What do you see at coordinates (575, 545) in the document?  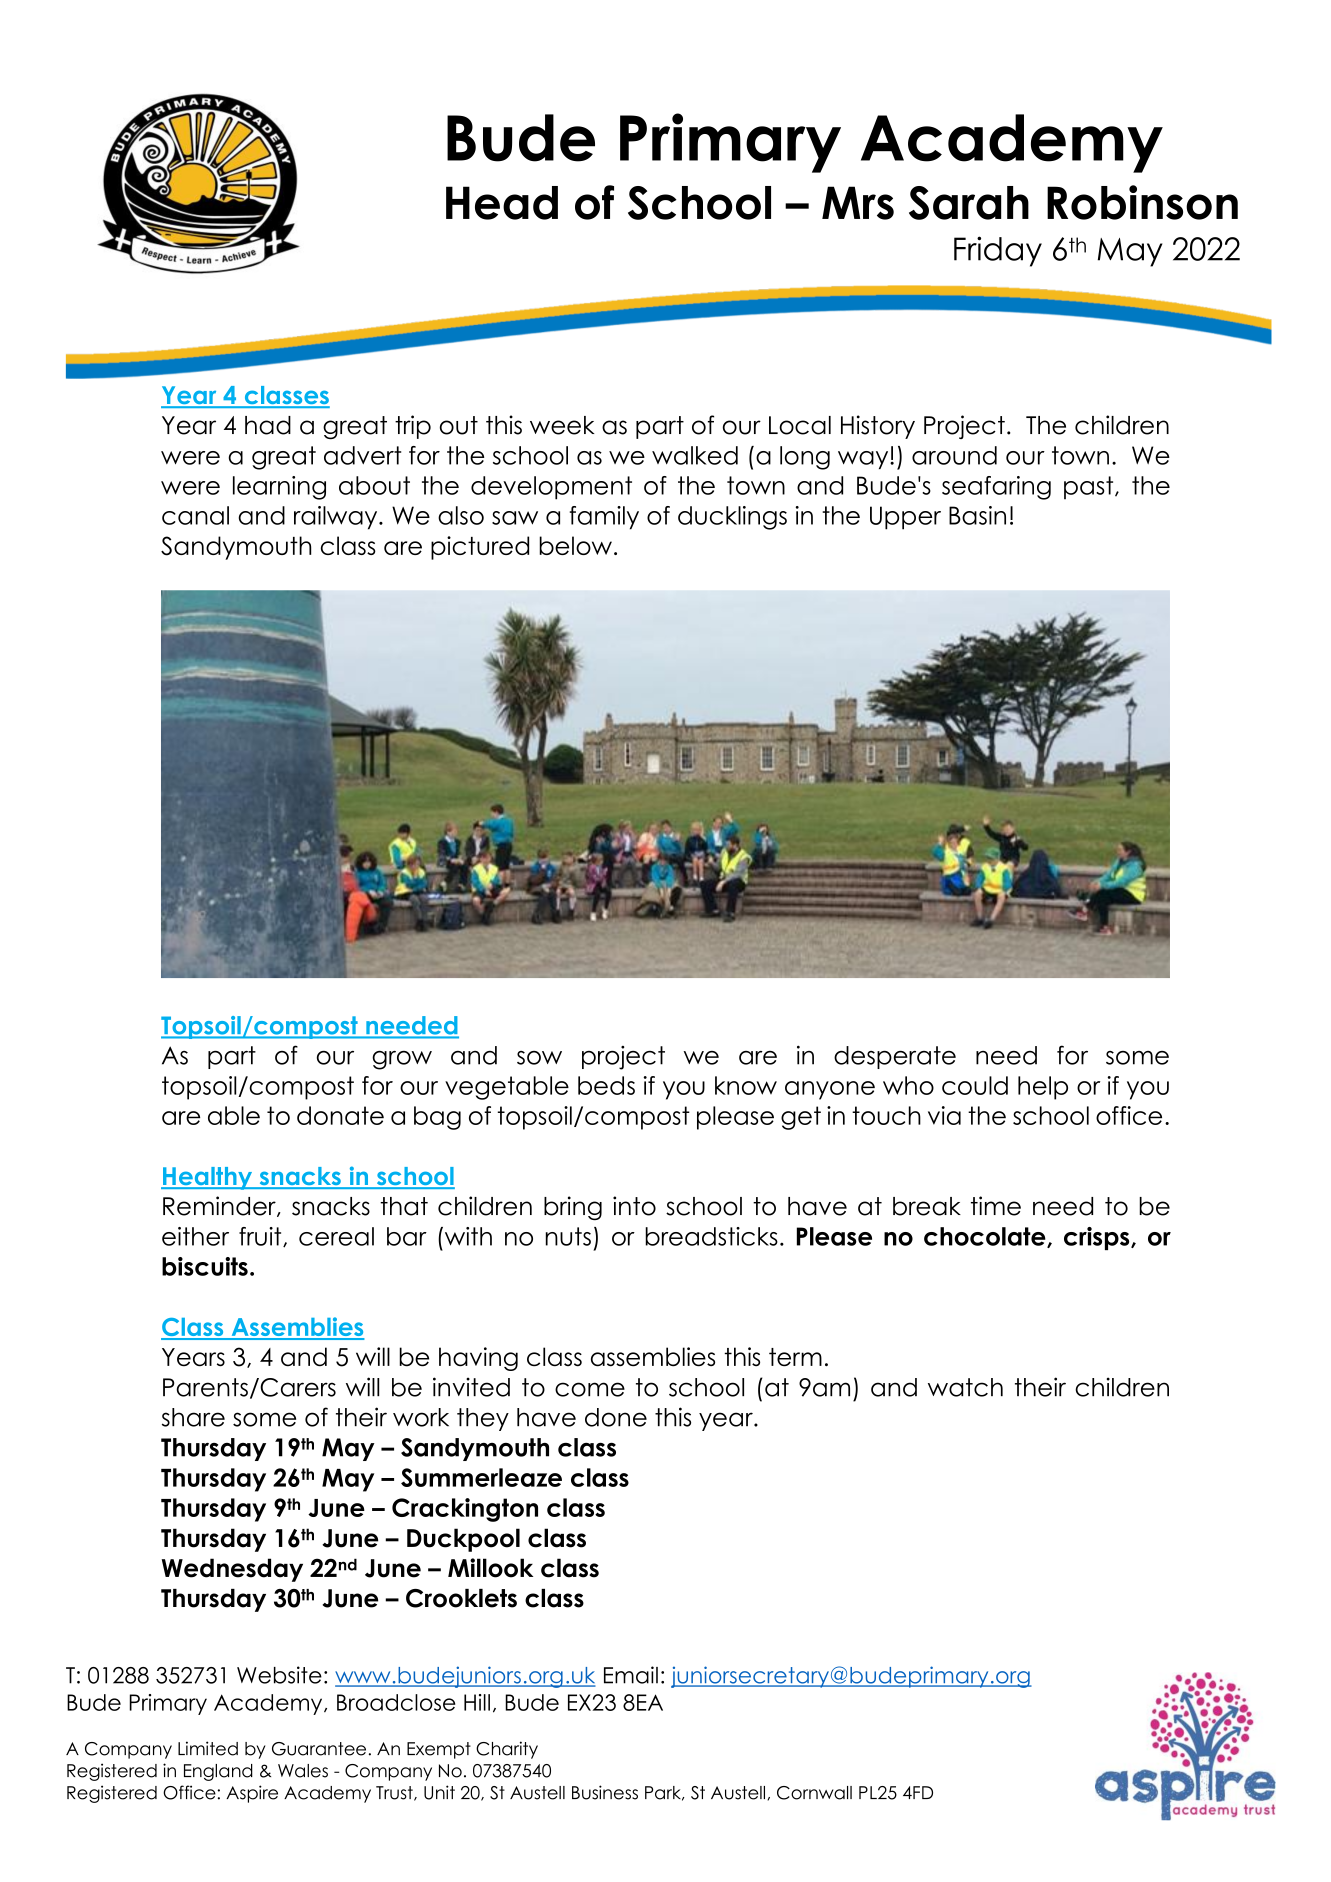 I see `below` at bounding box center [575, 545].
